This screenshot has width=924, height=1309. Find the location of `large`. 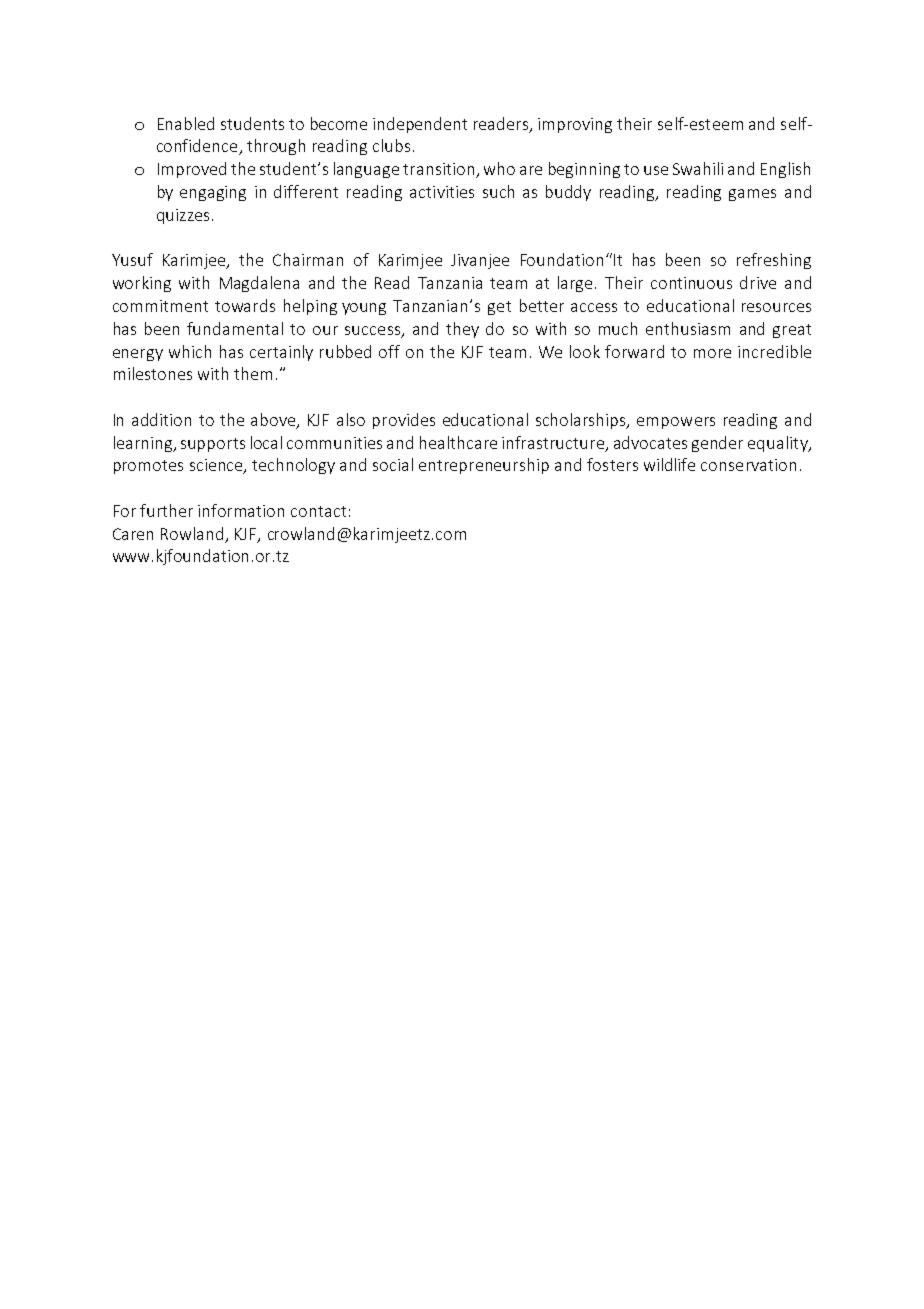

large is located at coordinates (577, 284).
